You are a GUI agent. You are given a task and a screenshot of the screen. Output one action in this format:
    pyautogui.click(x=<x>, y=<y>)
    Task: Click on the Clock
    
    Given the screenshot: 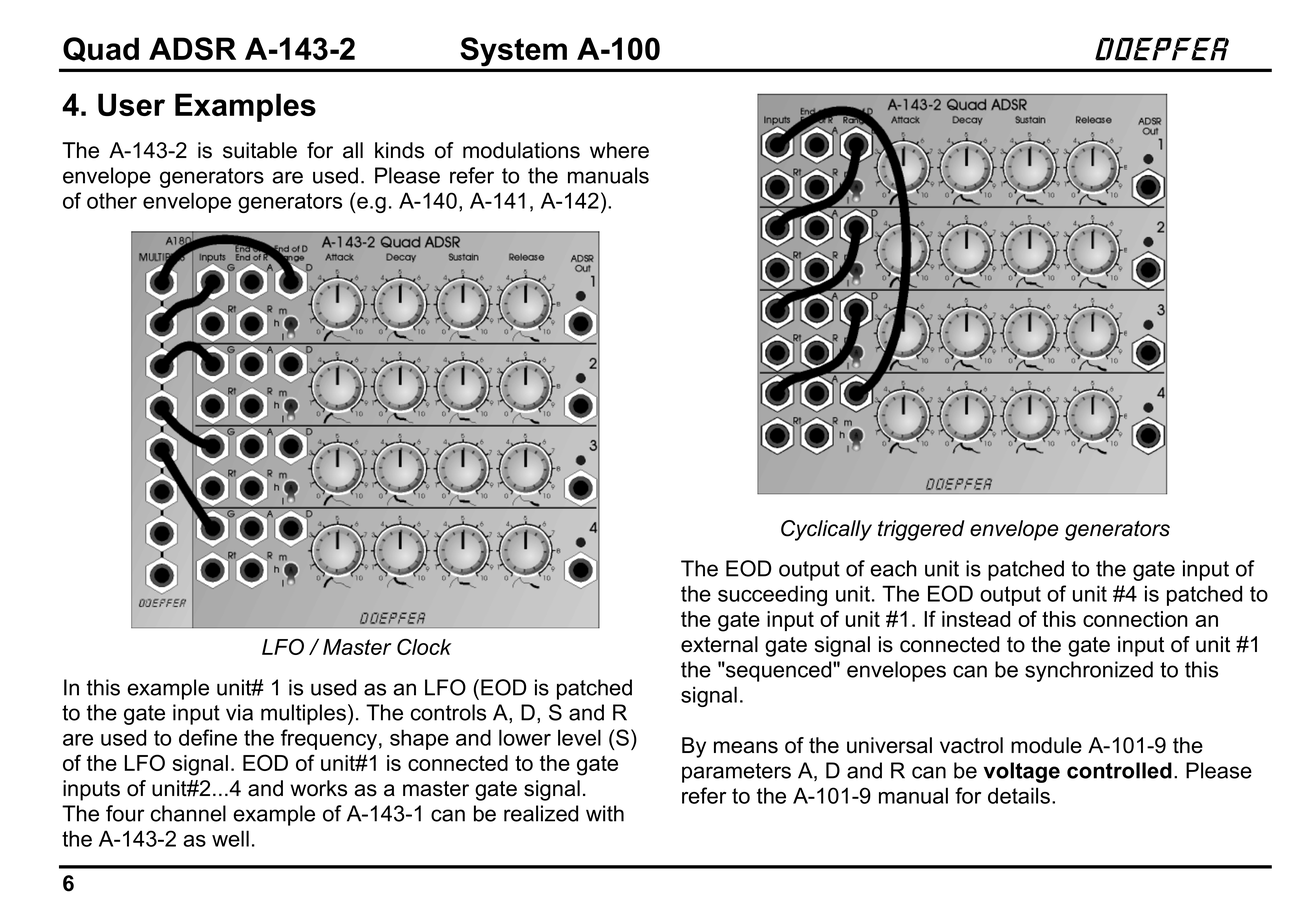 What is the action you would take?
    pyautogui.click(x=424, y=646)
